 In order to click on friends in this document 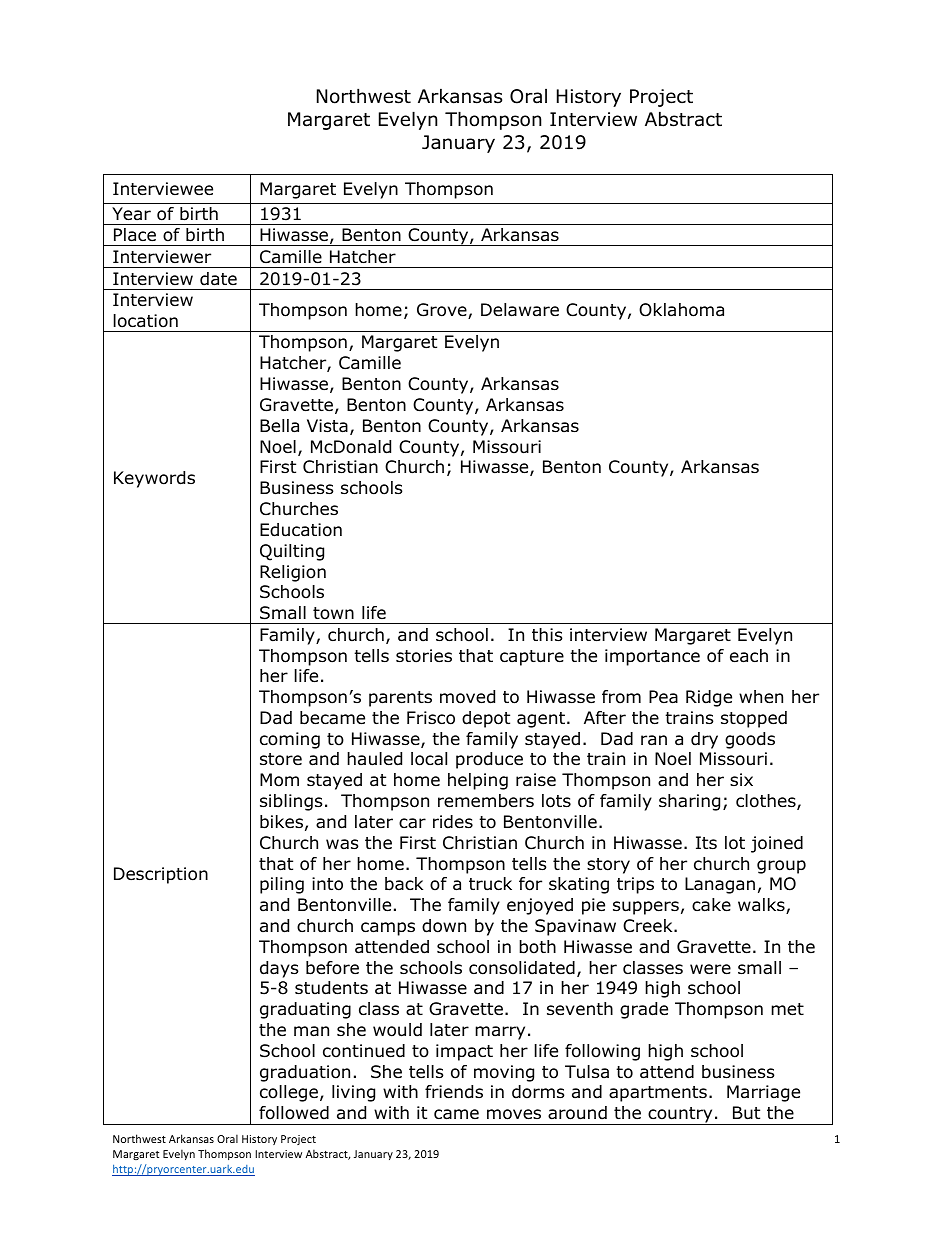, I will do `click(454, 1092)`.
